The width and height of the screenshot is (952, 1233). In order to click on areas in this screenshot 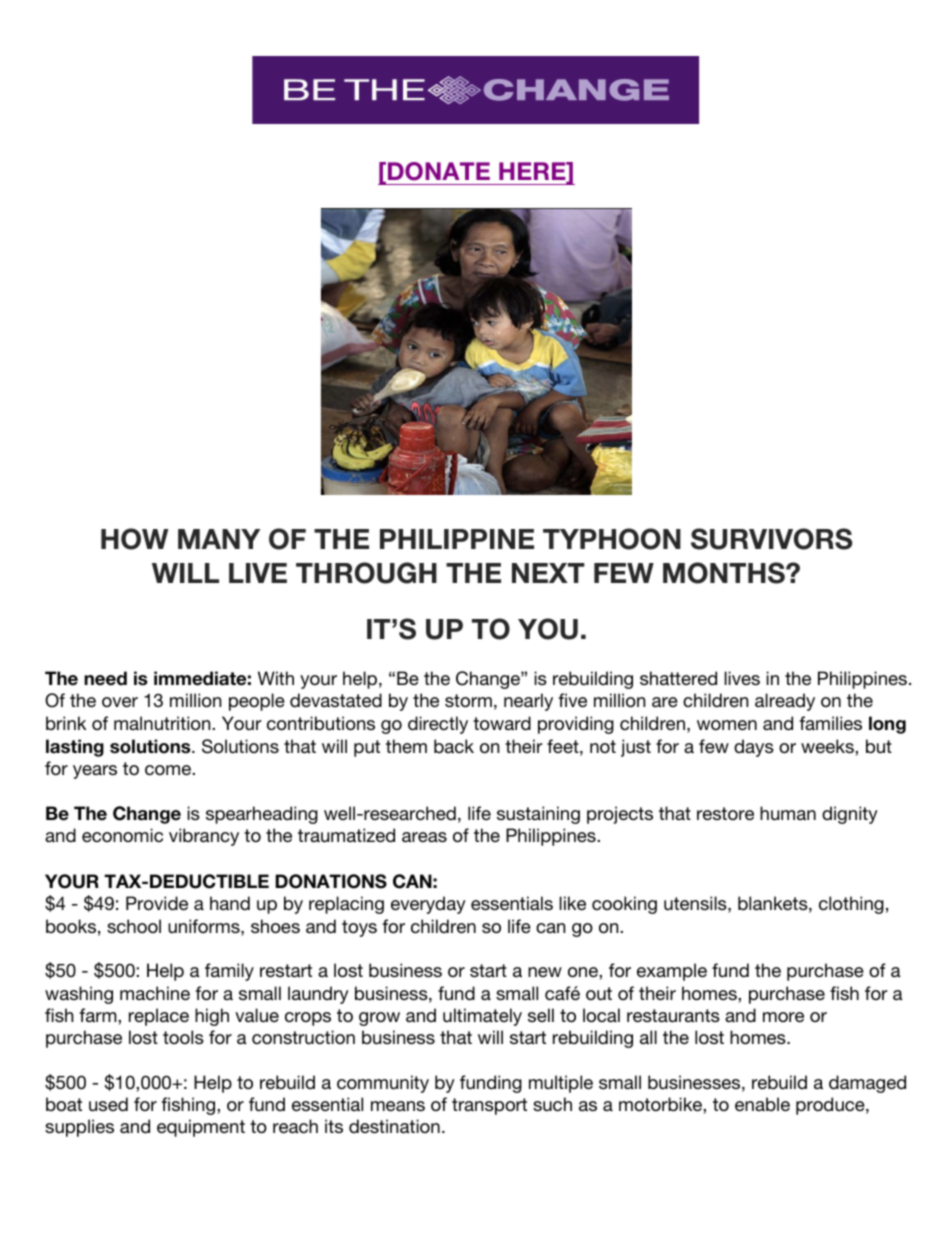, I will do `click(424, 837)`.
